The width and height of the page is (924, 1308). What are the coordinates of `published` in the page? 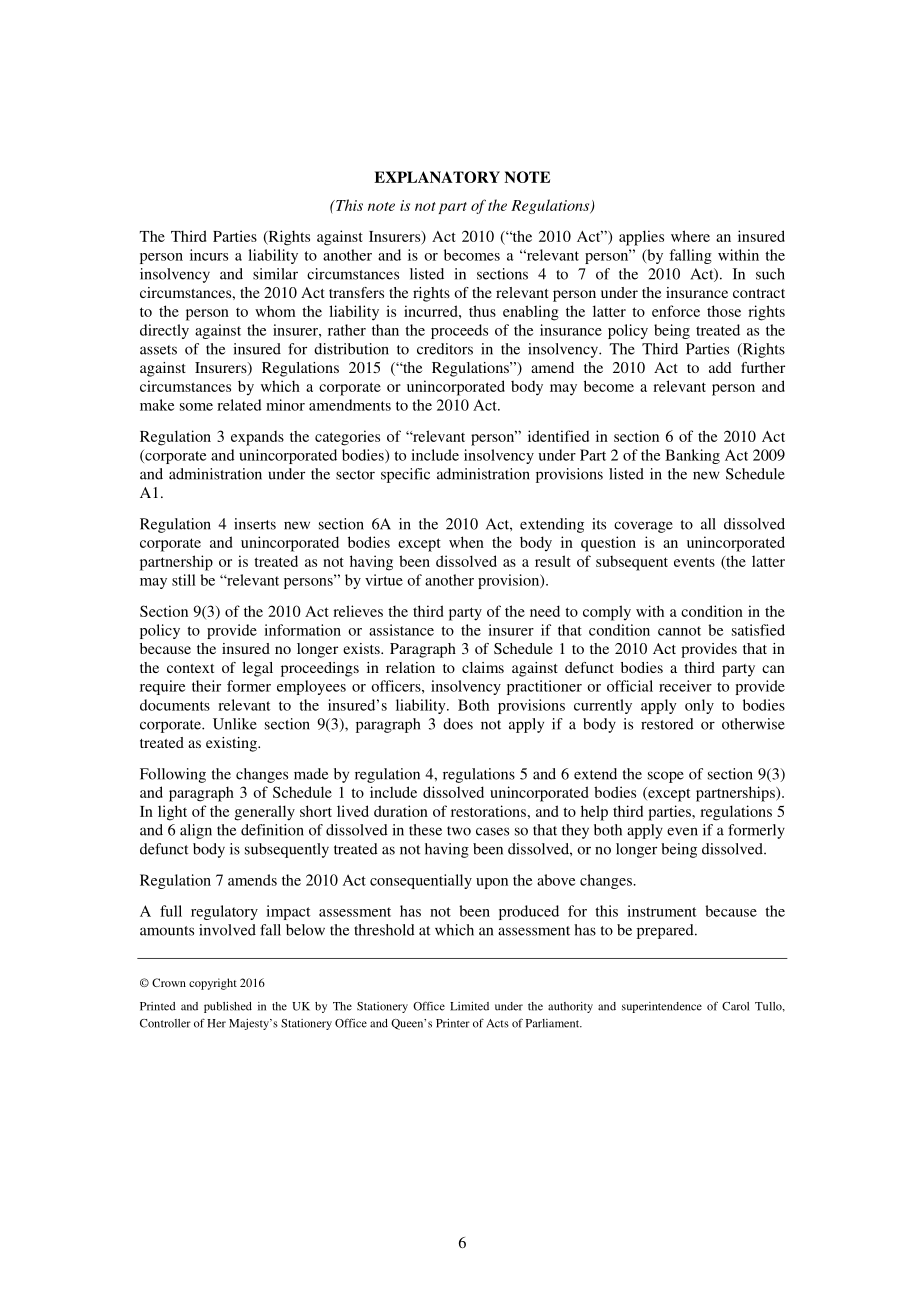 It's located at (228, 1007).
